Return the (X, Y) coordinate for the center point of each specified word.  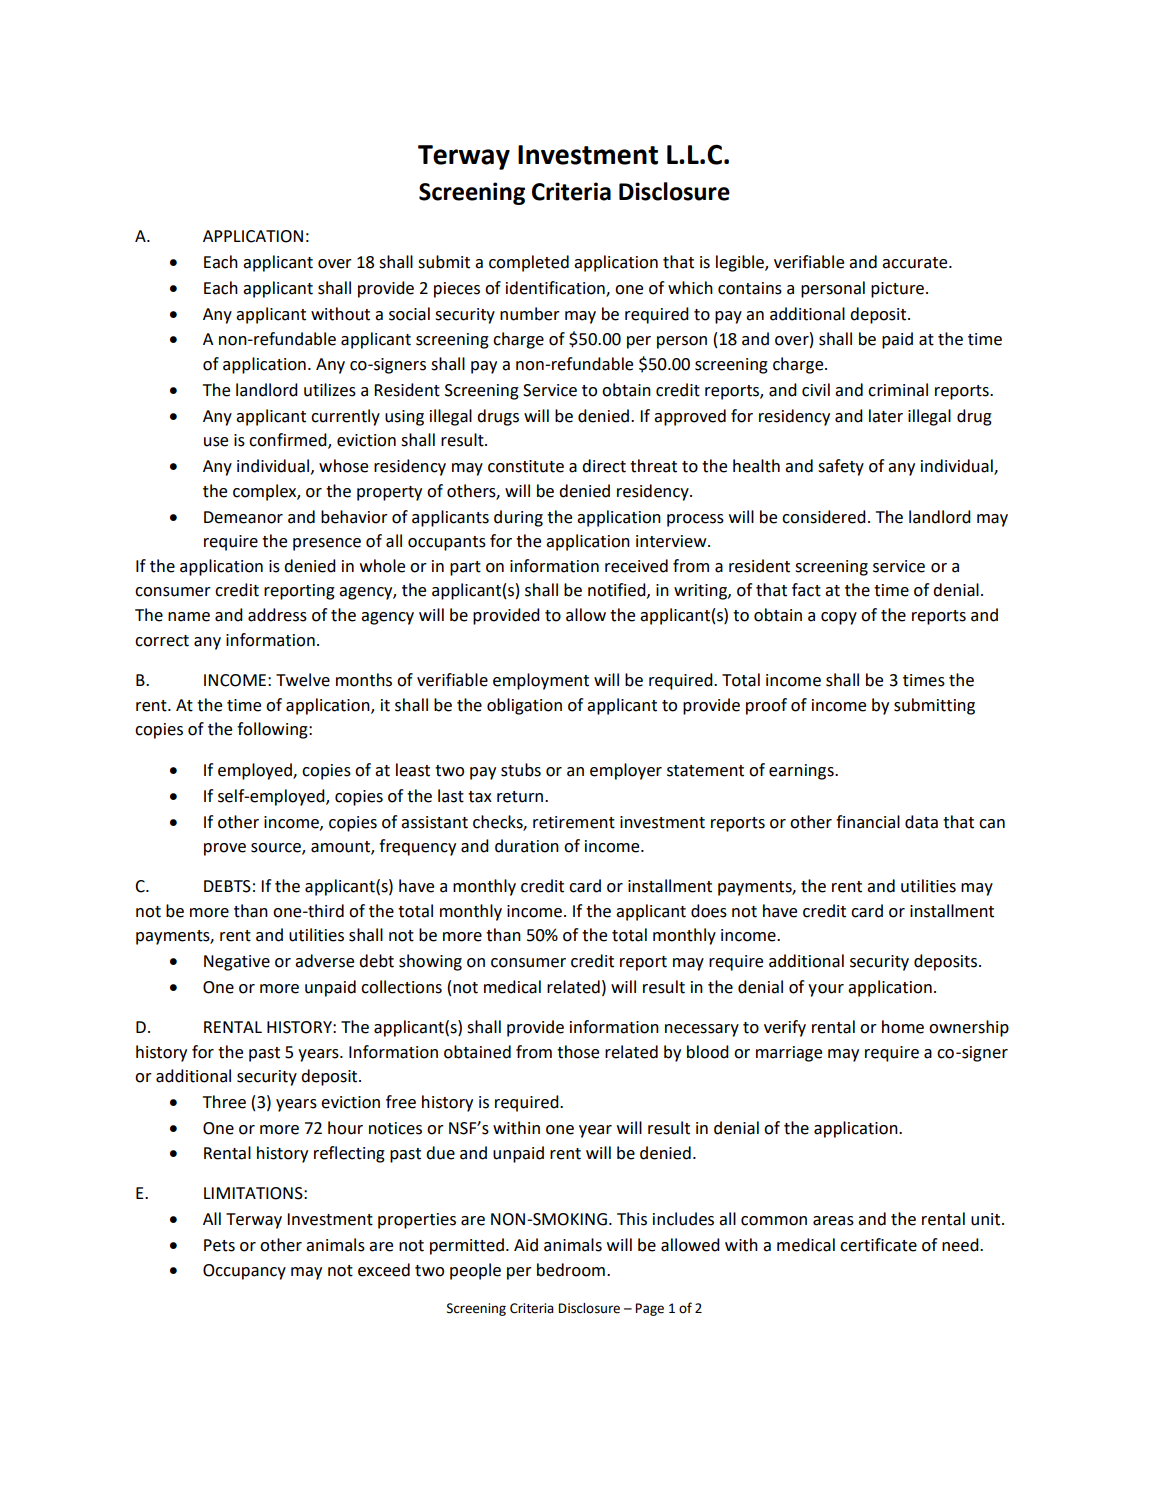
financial (868, 822)
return (521, 797)
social (409, 314)
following (273, 730)
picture (897, 290)
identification (556, 288)
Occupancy (244, 1272)
